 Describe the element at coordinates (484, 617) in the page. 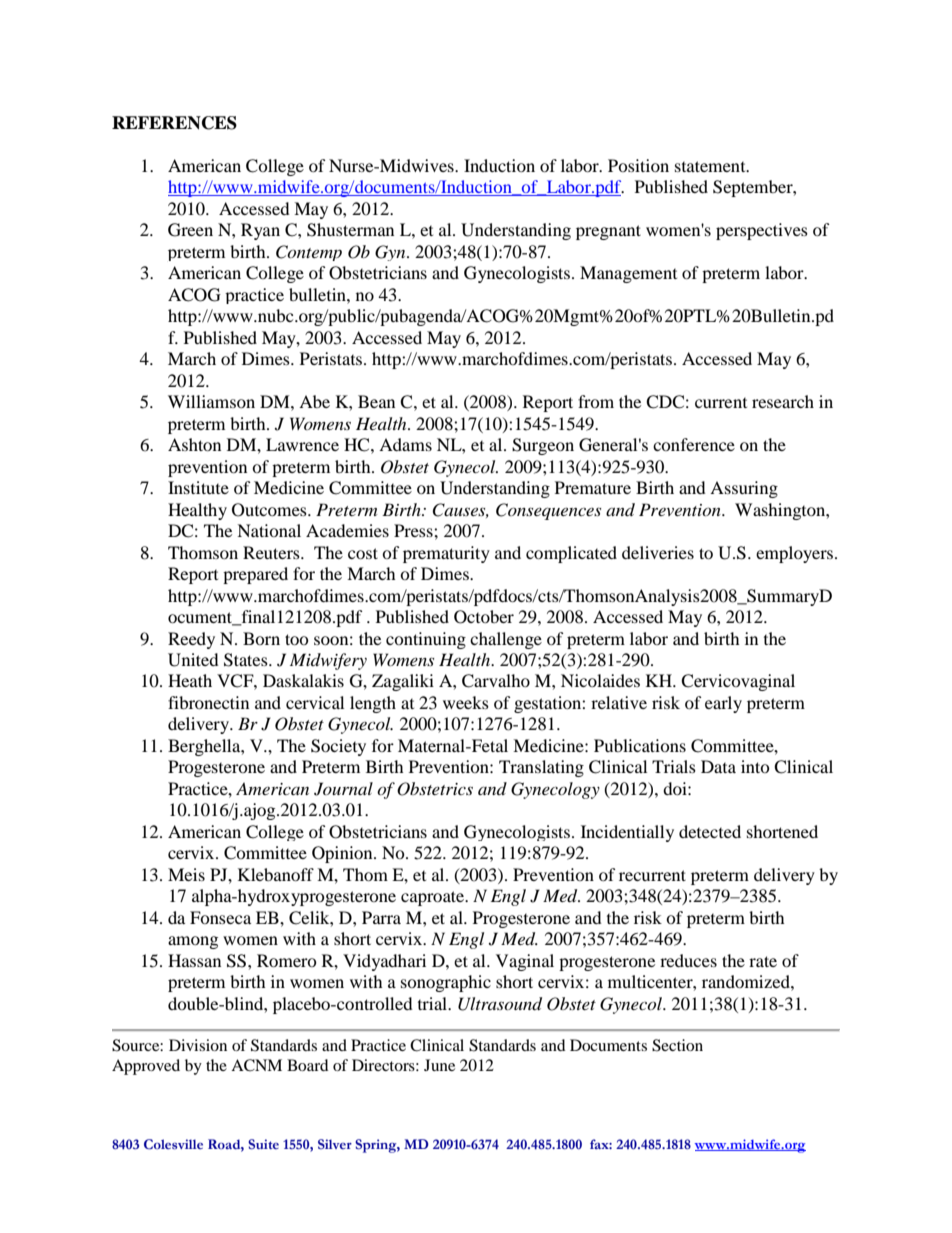

I see `October` at that location.
